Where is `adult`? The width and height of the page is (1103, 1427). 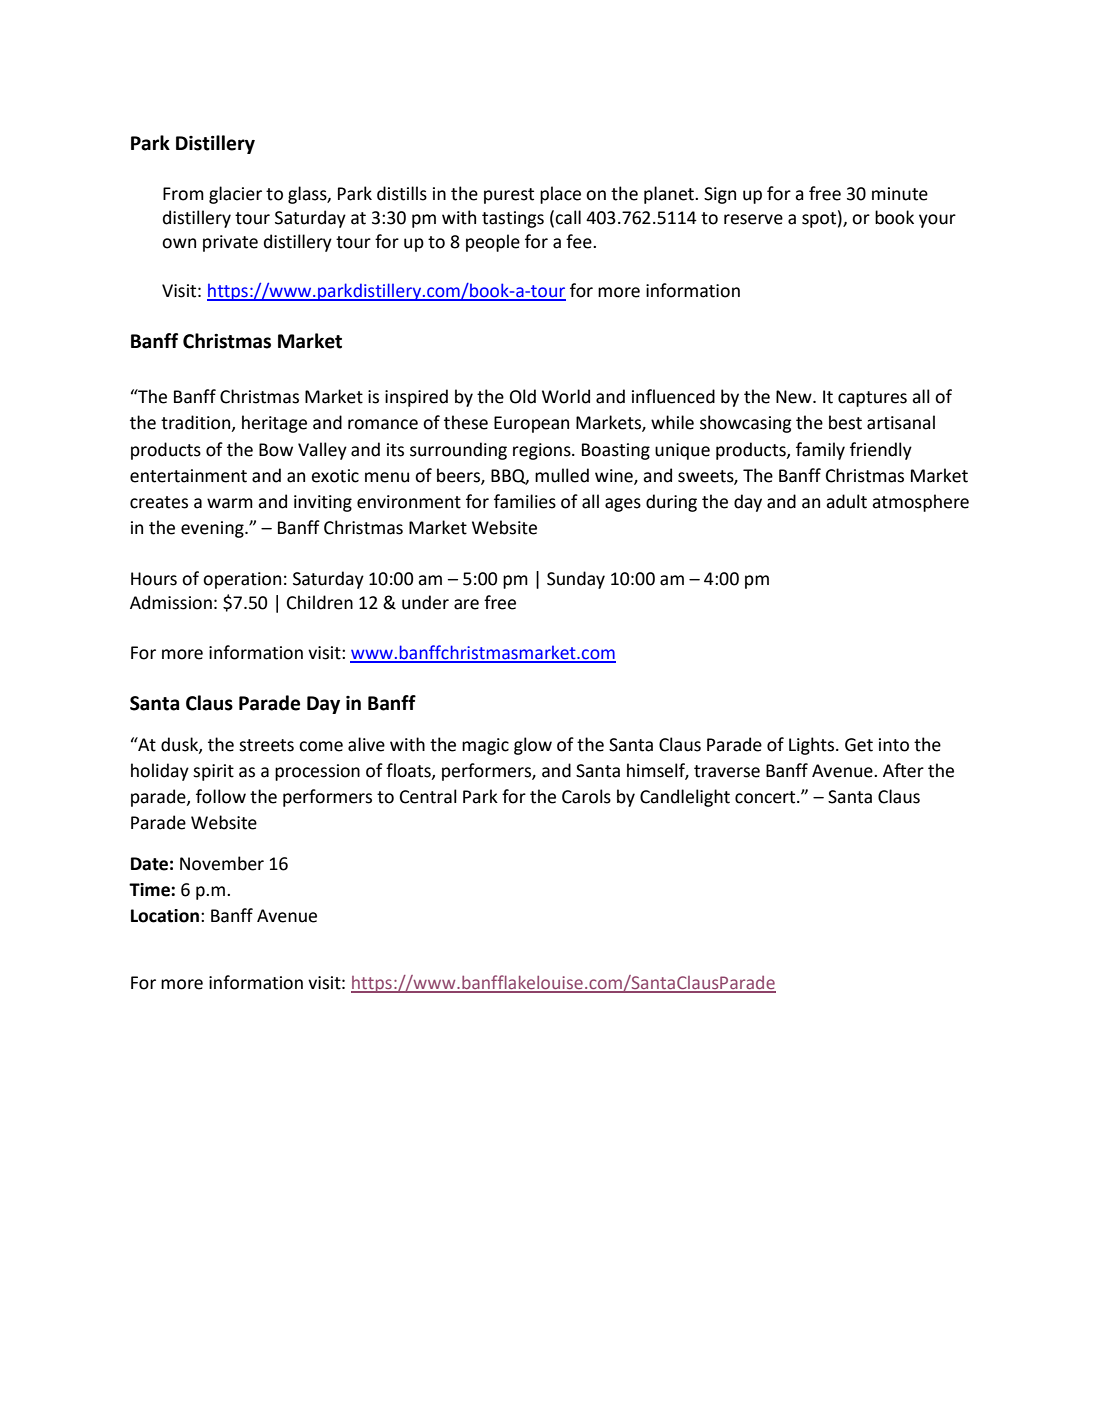
adult is located at coordinates (846, 501).
